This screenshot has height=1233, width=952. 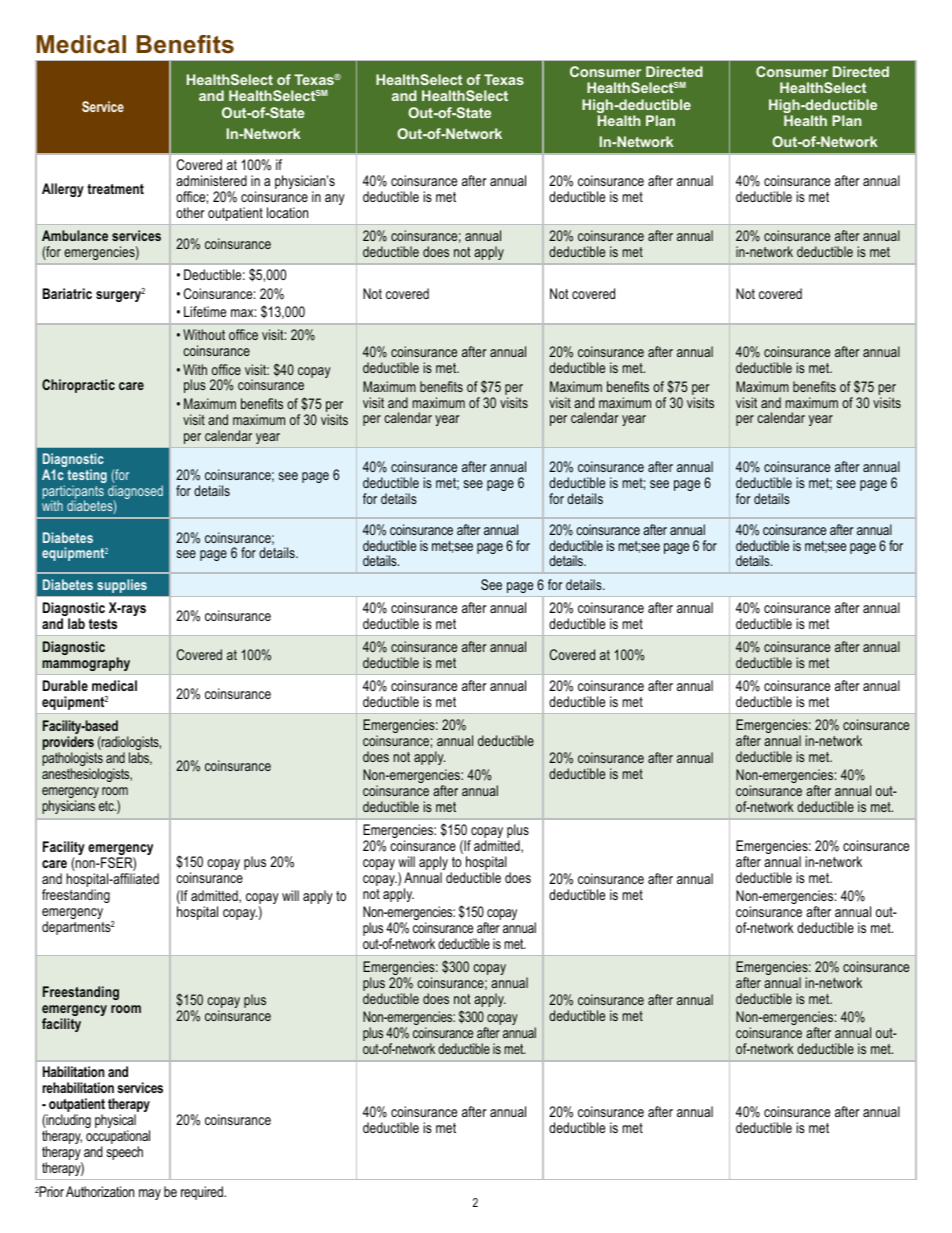 I want to click on tests, so click(x=103, y=624).
